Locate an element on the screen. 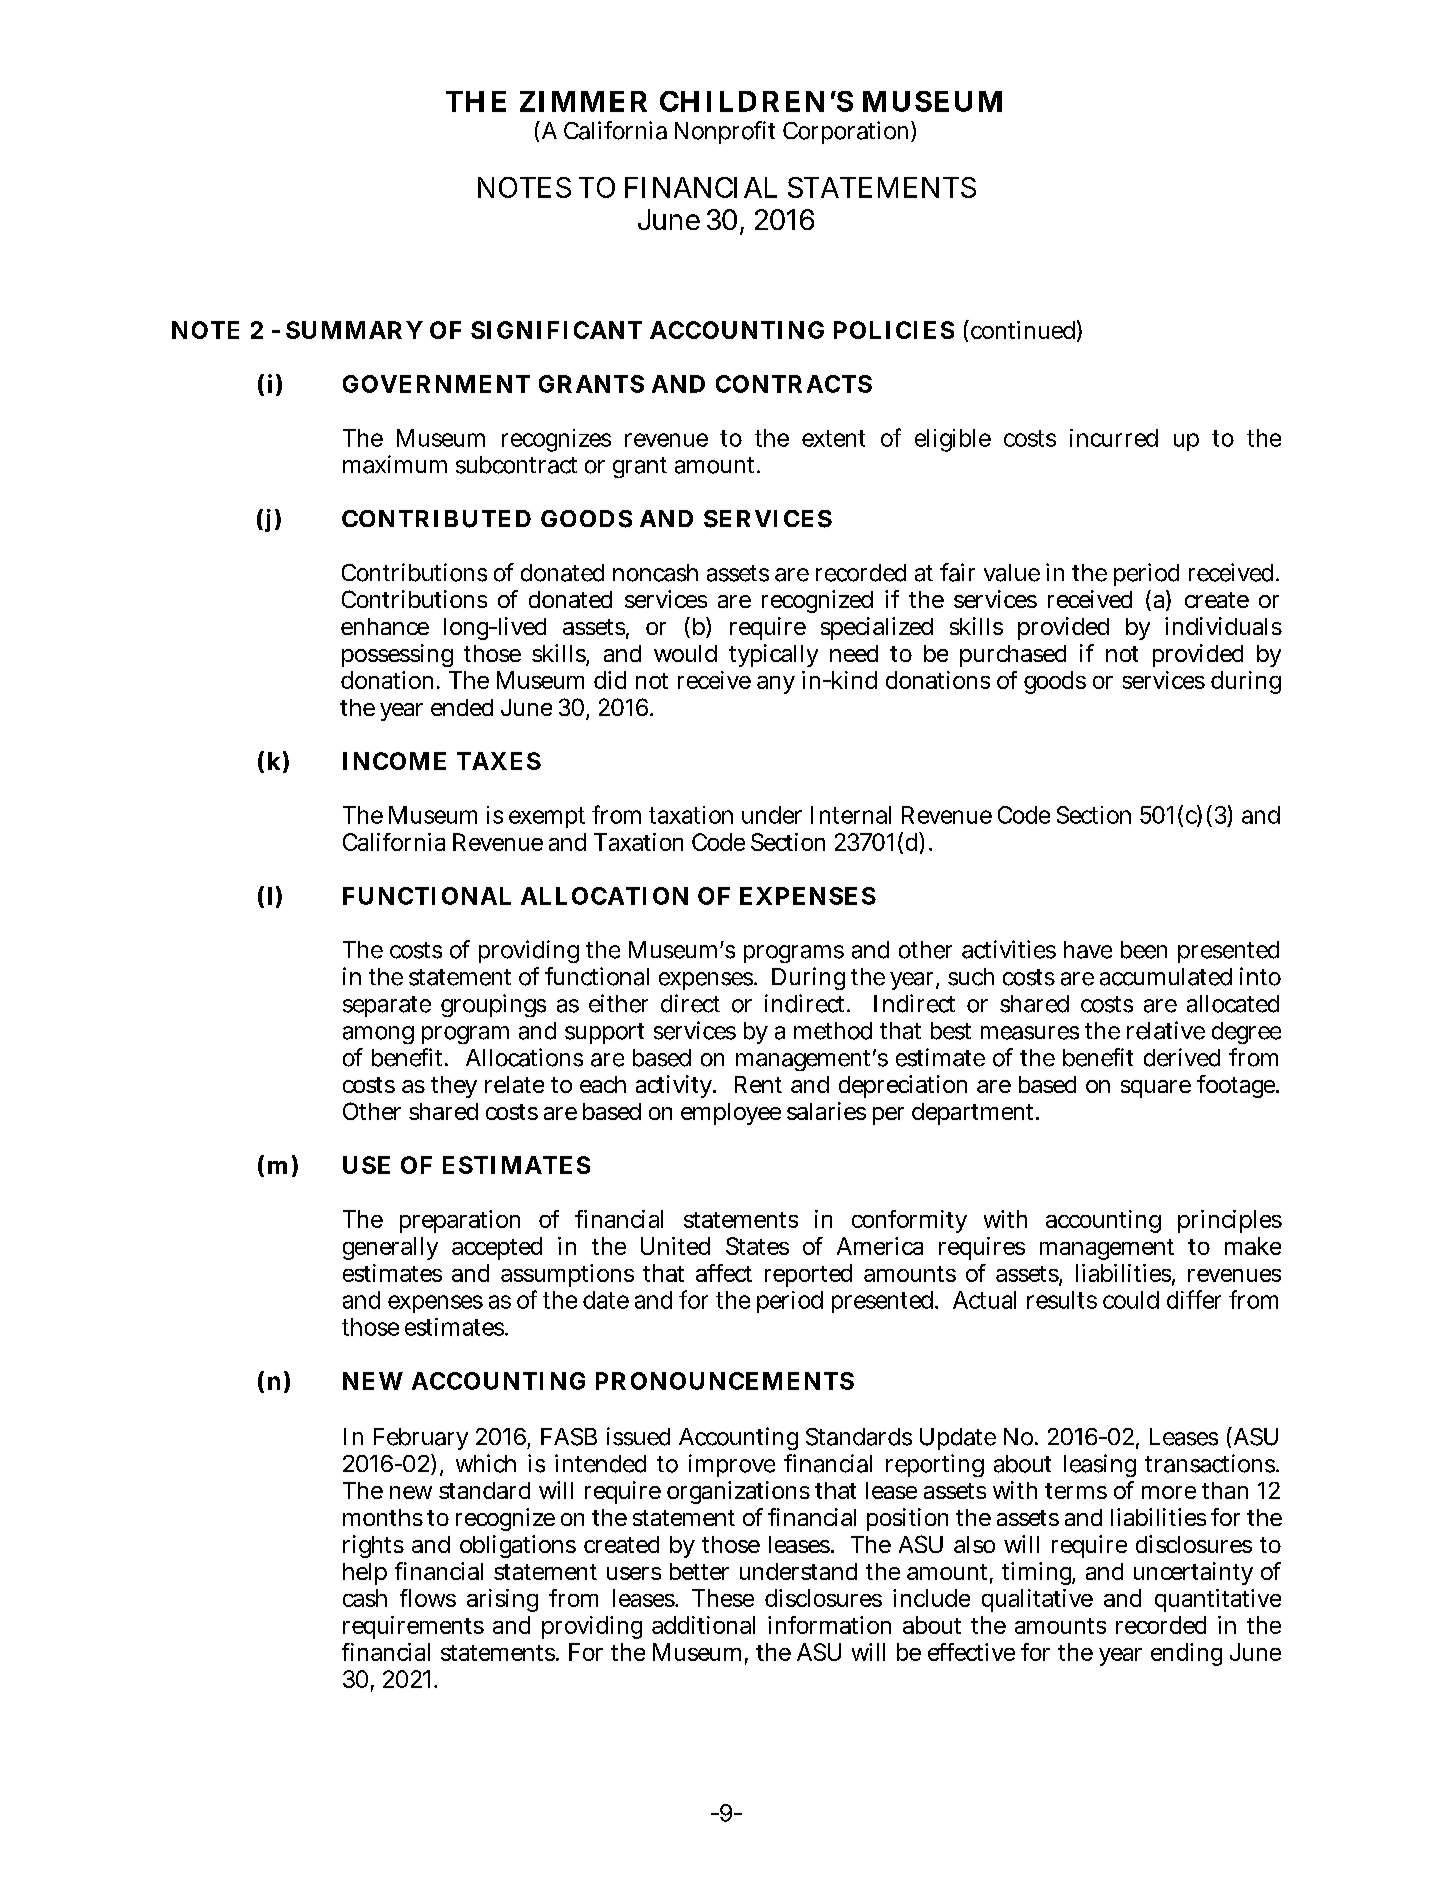  information is located at coordinates (829, 1625).
